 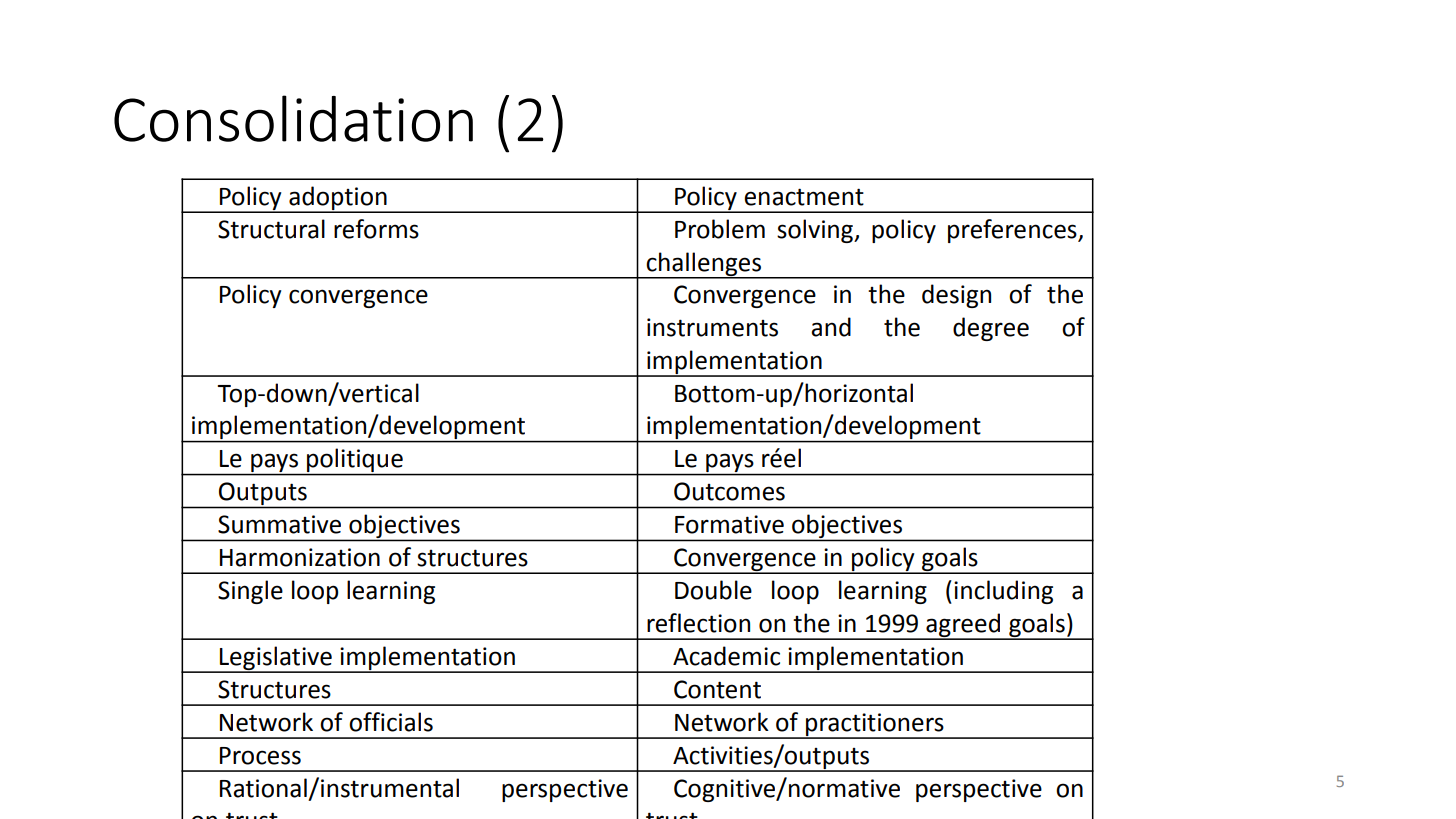 I want to click on reforms, so click(x=376, y=229).
